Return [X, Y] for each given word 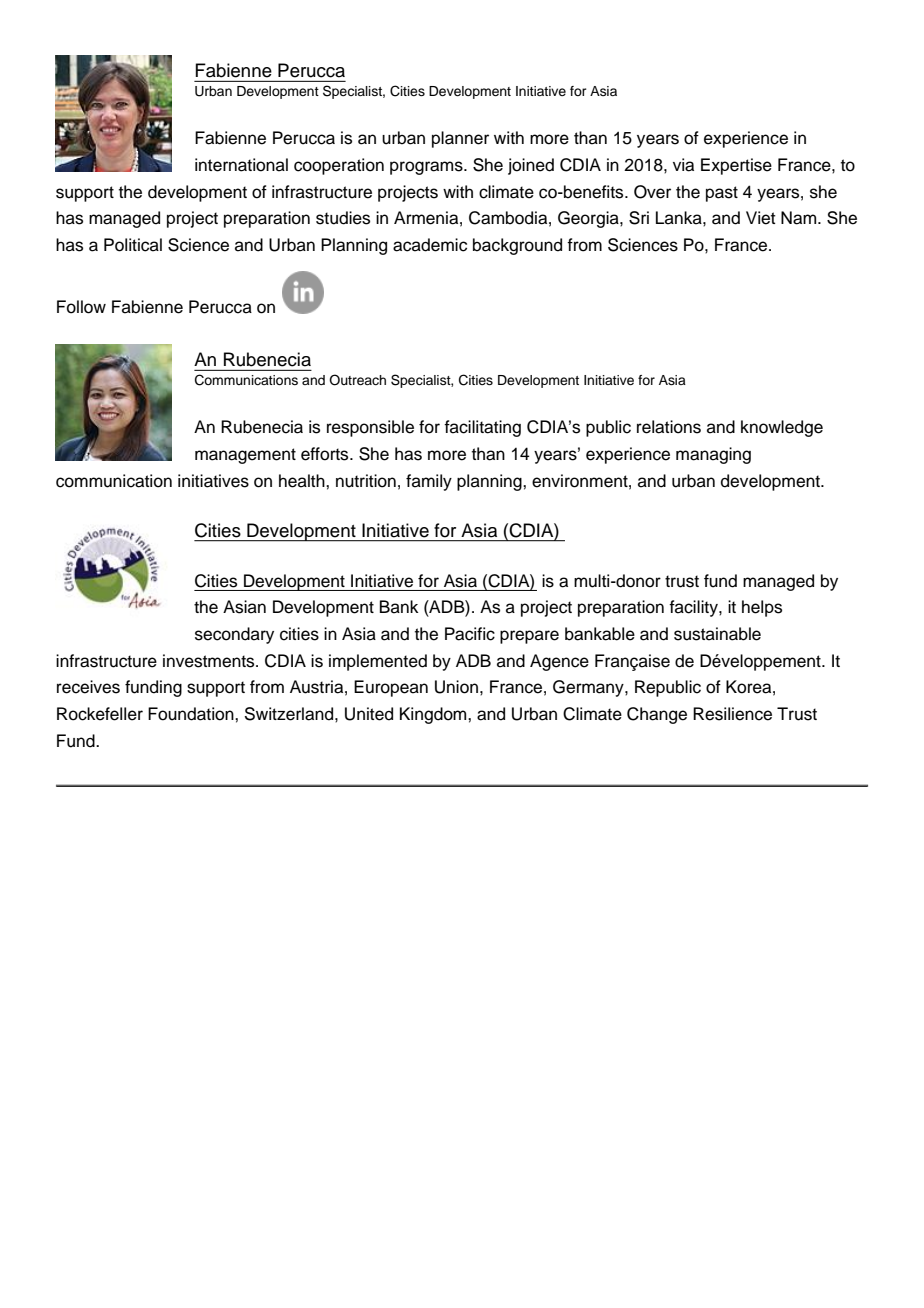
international [241, 165]
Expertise [736, 166]
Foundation [192, 714]
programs [427, 168]
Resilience [732, 714]
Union [456, 687]
